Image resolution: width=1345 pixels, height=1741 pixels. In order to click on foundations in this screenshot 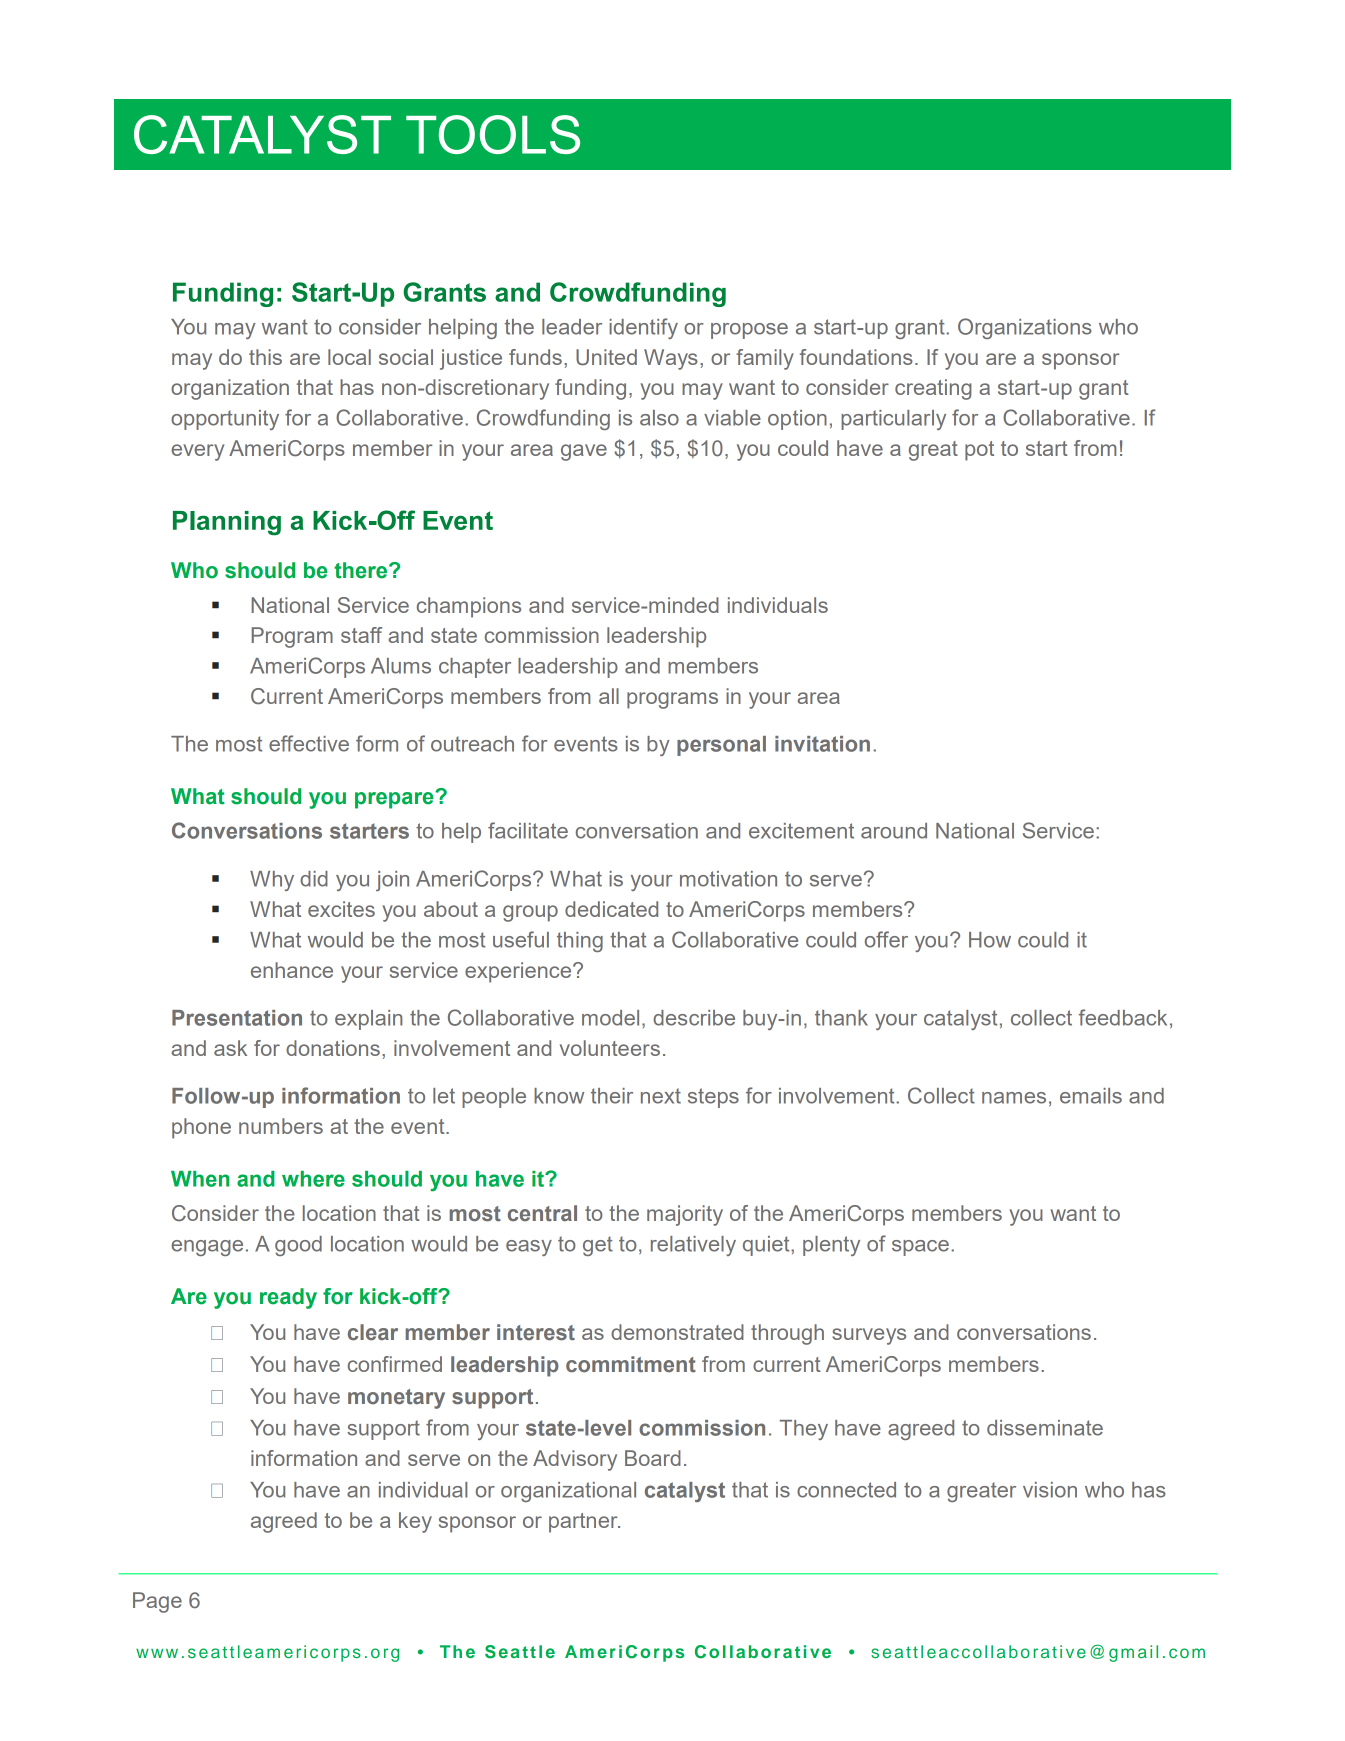, I will do `click(856, 357)`.
